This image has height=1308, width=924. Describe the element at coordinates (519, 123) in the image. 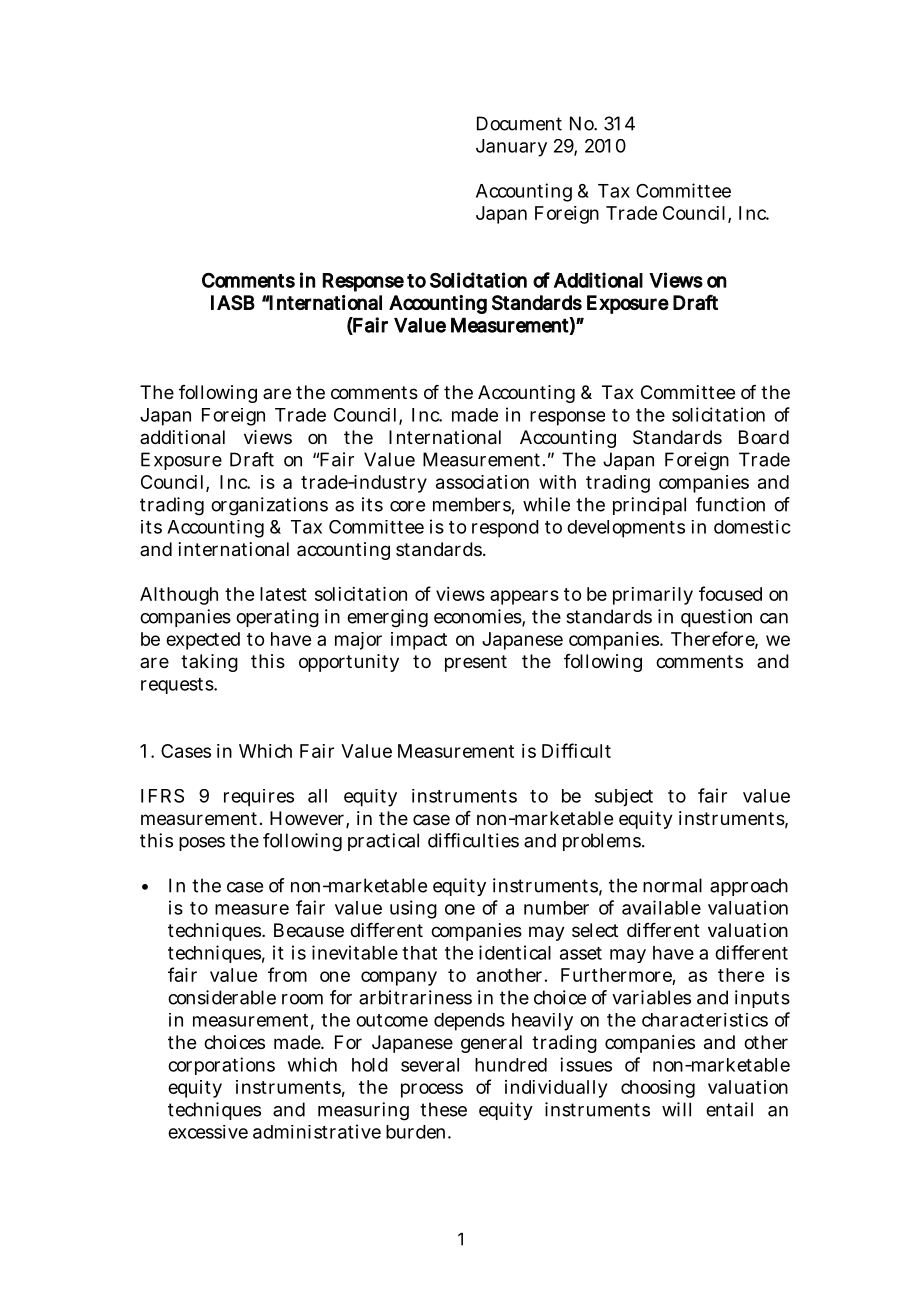

I see `Document` at that location.
